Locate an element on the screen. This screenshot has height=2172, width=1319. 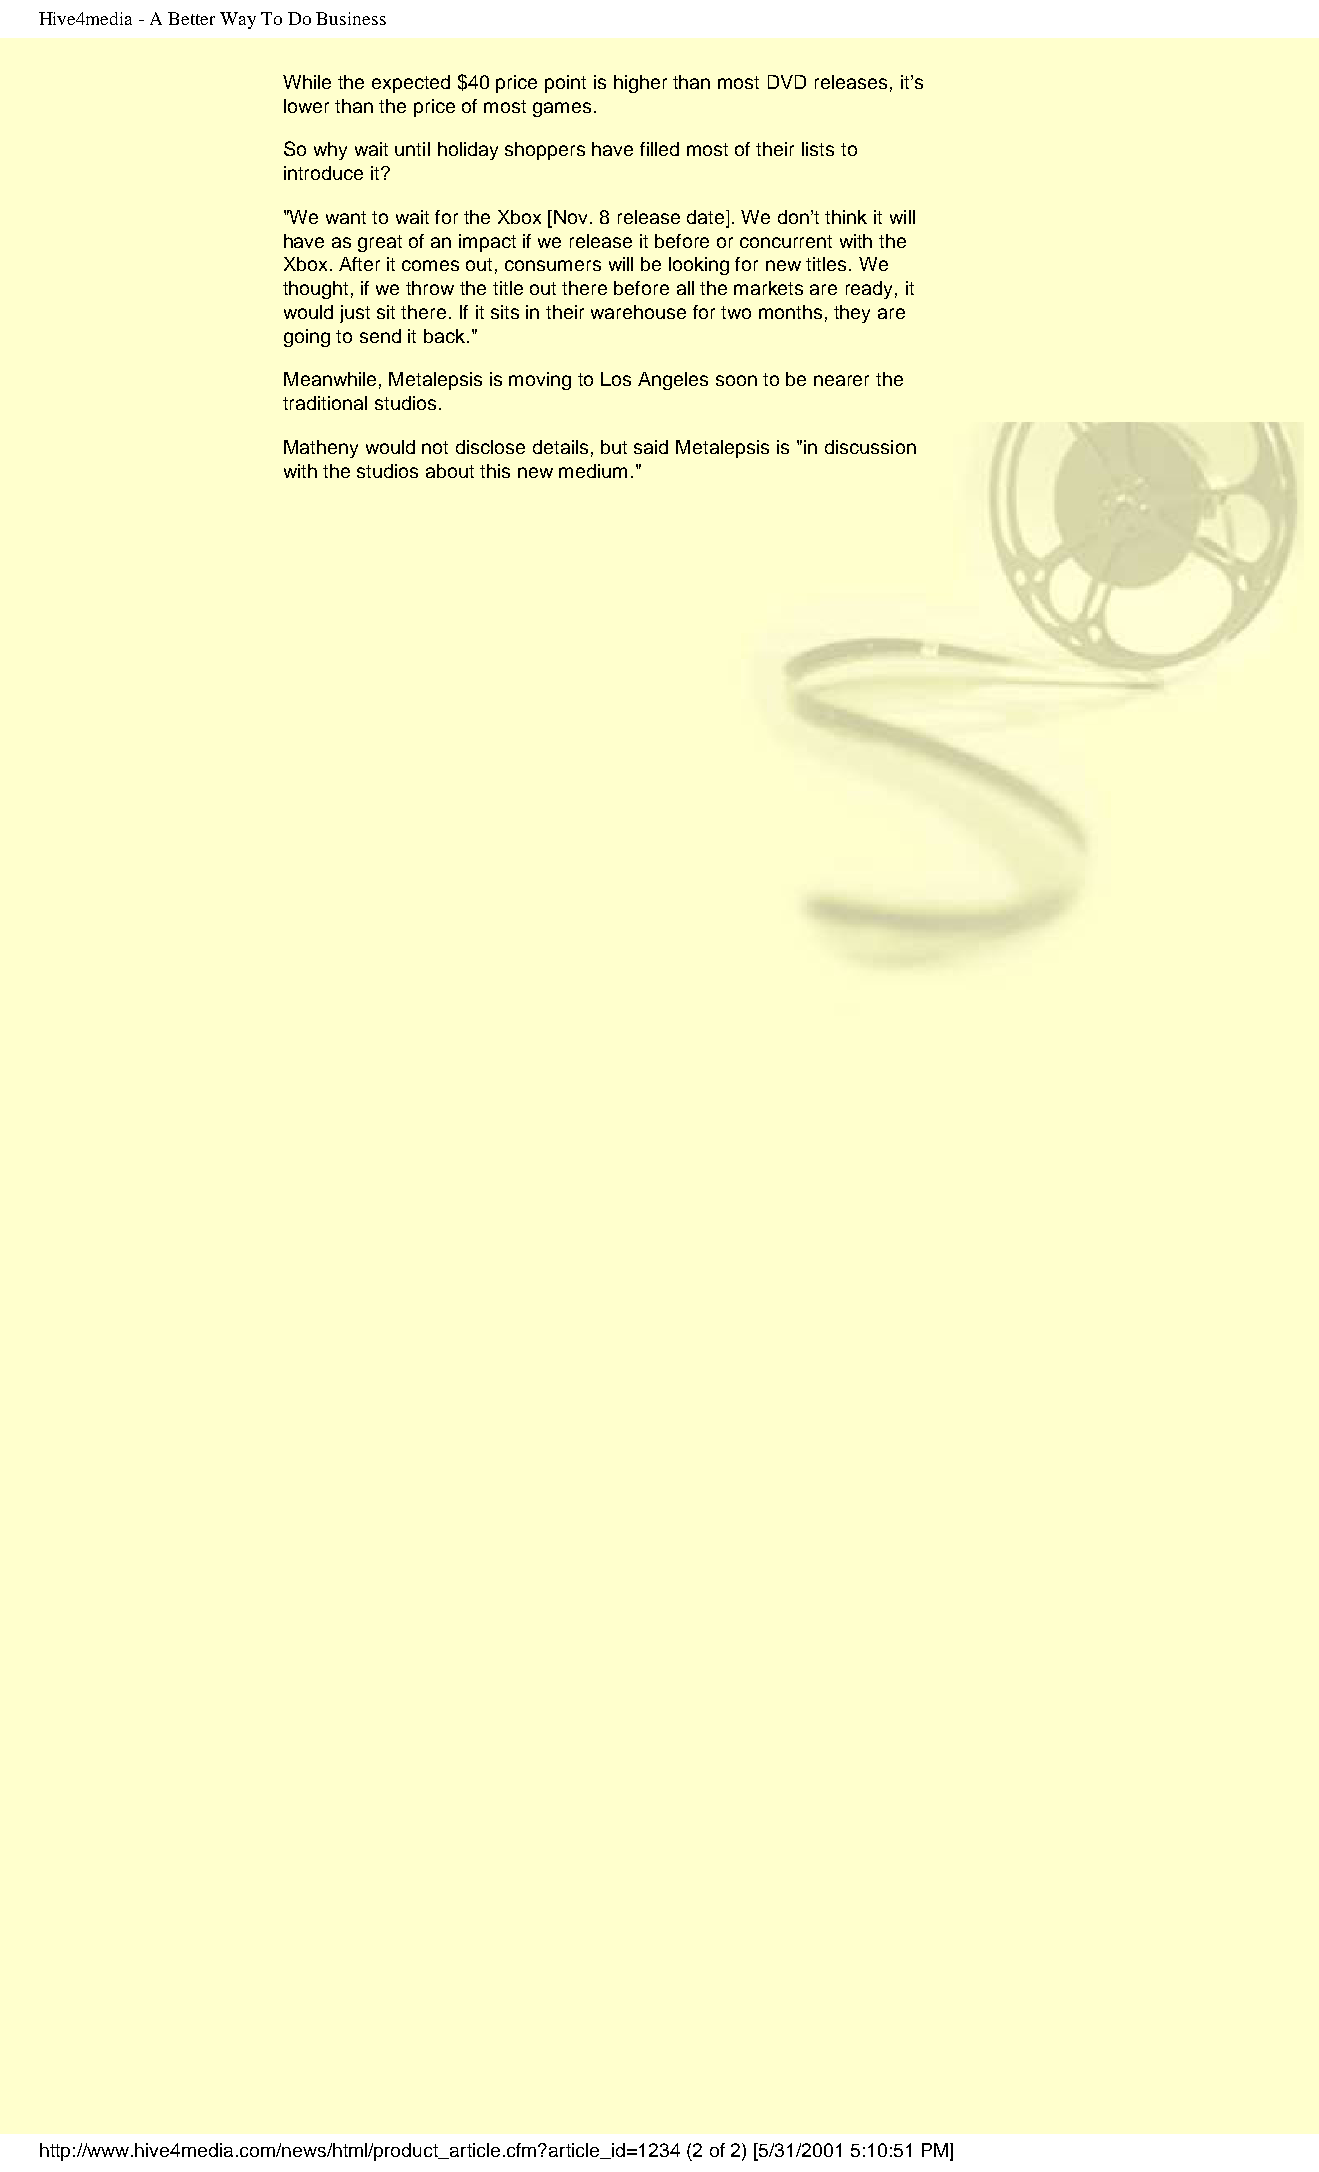
concurrent is located at coordinates (786, 241).
